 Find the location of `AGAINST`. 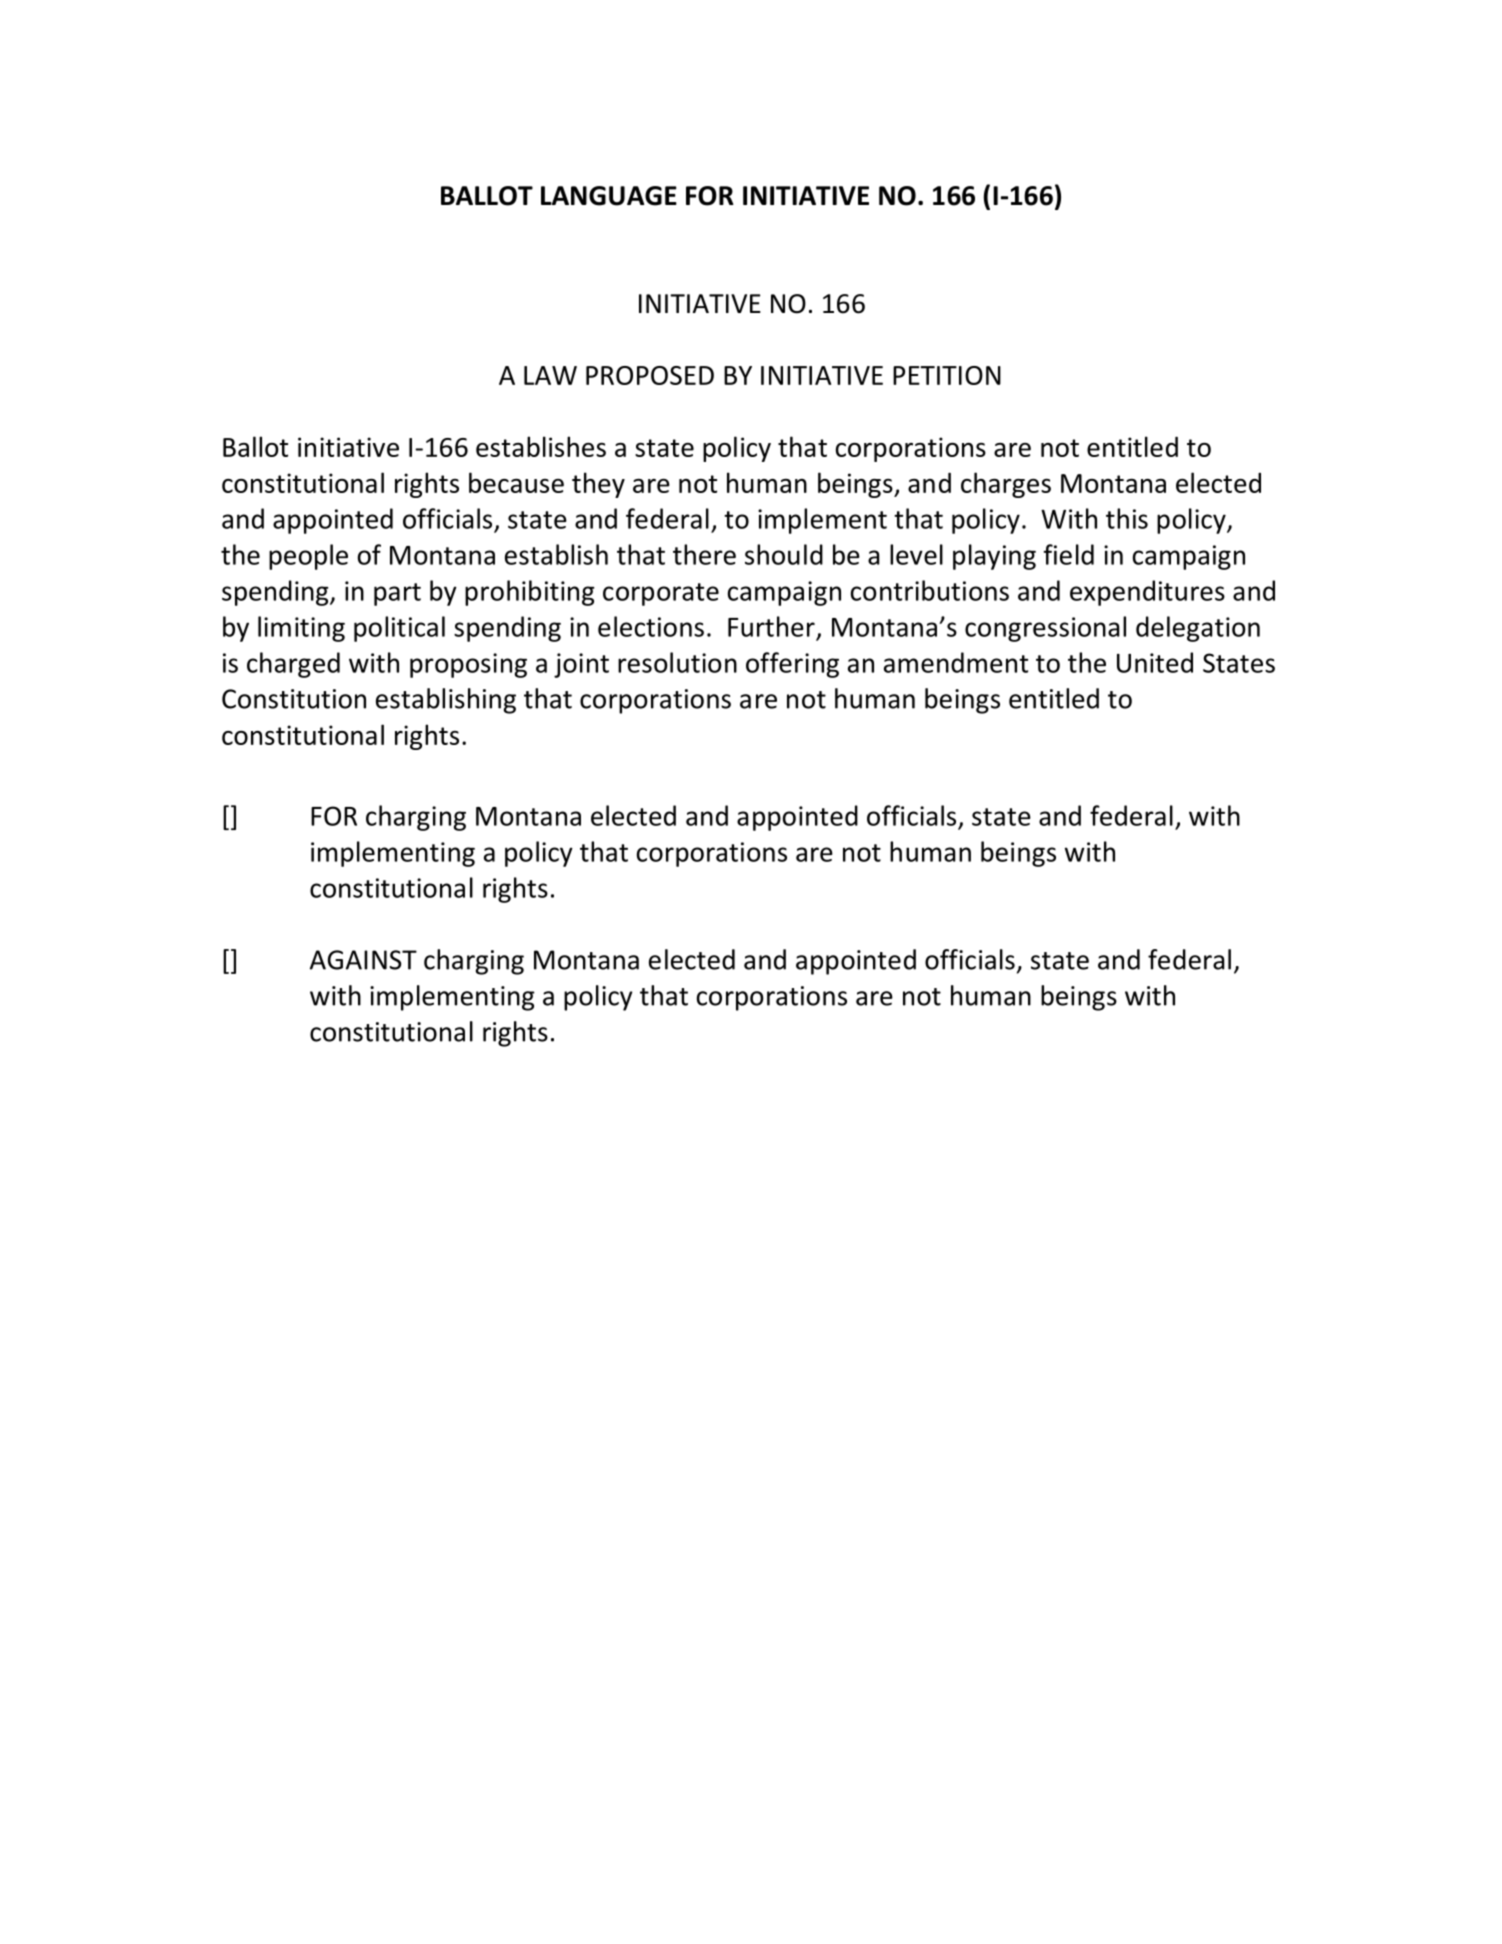

AGAINST is located at coordinates (363, 960).
